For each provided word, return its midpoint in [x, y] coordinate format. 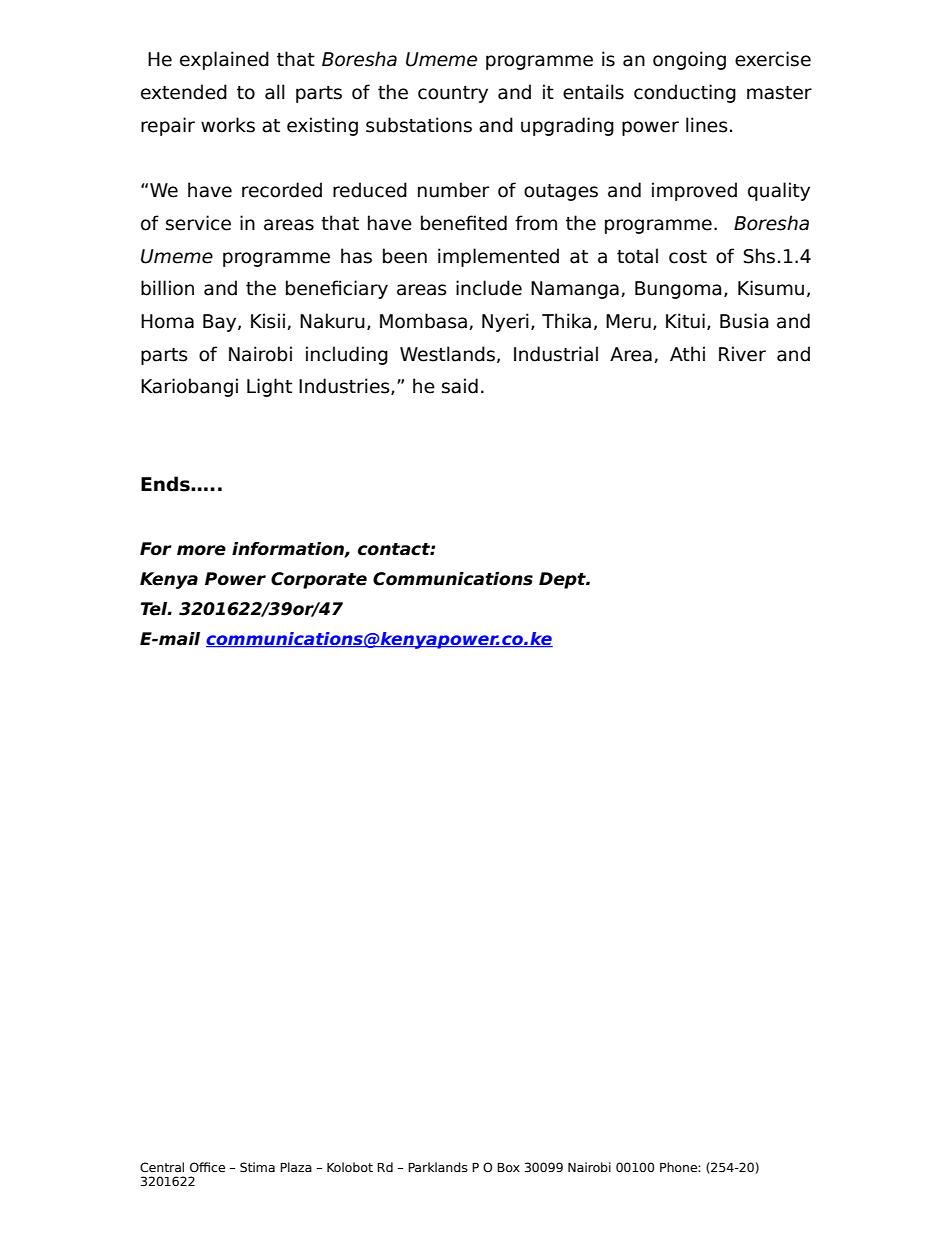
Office [207, 1167]
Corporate [319, 580]
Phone [679, 1167]
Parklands [438, 1167]
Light [269, 387]
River [742, 354]
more [201, 550]
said [460, 386]
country [453, 94]
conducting [685, 93]
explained [224, 60]
